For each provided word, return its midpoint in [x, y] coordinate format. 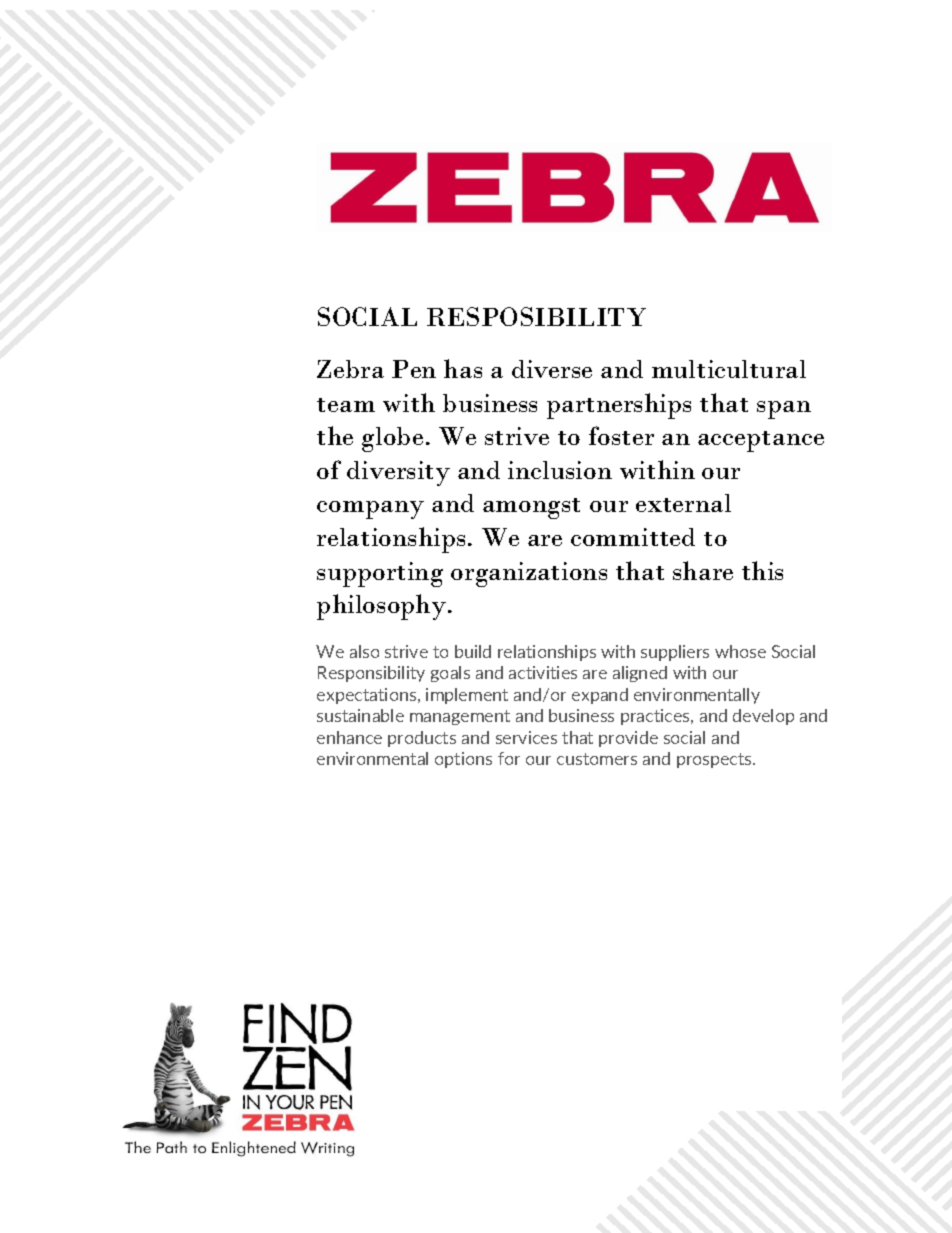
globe [392, 439]
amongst [531, 508]
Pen [414, 369]
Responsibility [371, 674]
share [703, 570]
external [683, 503]
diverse [552, 369]
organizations [529, 574]
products [422, 739]
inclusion [560, 470]
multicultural [729, 369]
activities [543, 672]
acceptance [761, 441]
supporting [380, 574]
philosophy [383, 607]
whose [740, 651]
